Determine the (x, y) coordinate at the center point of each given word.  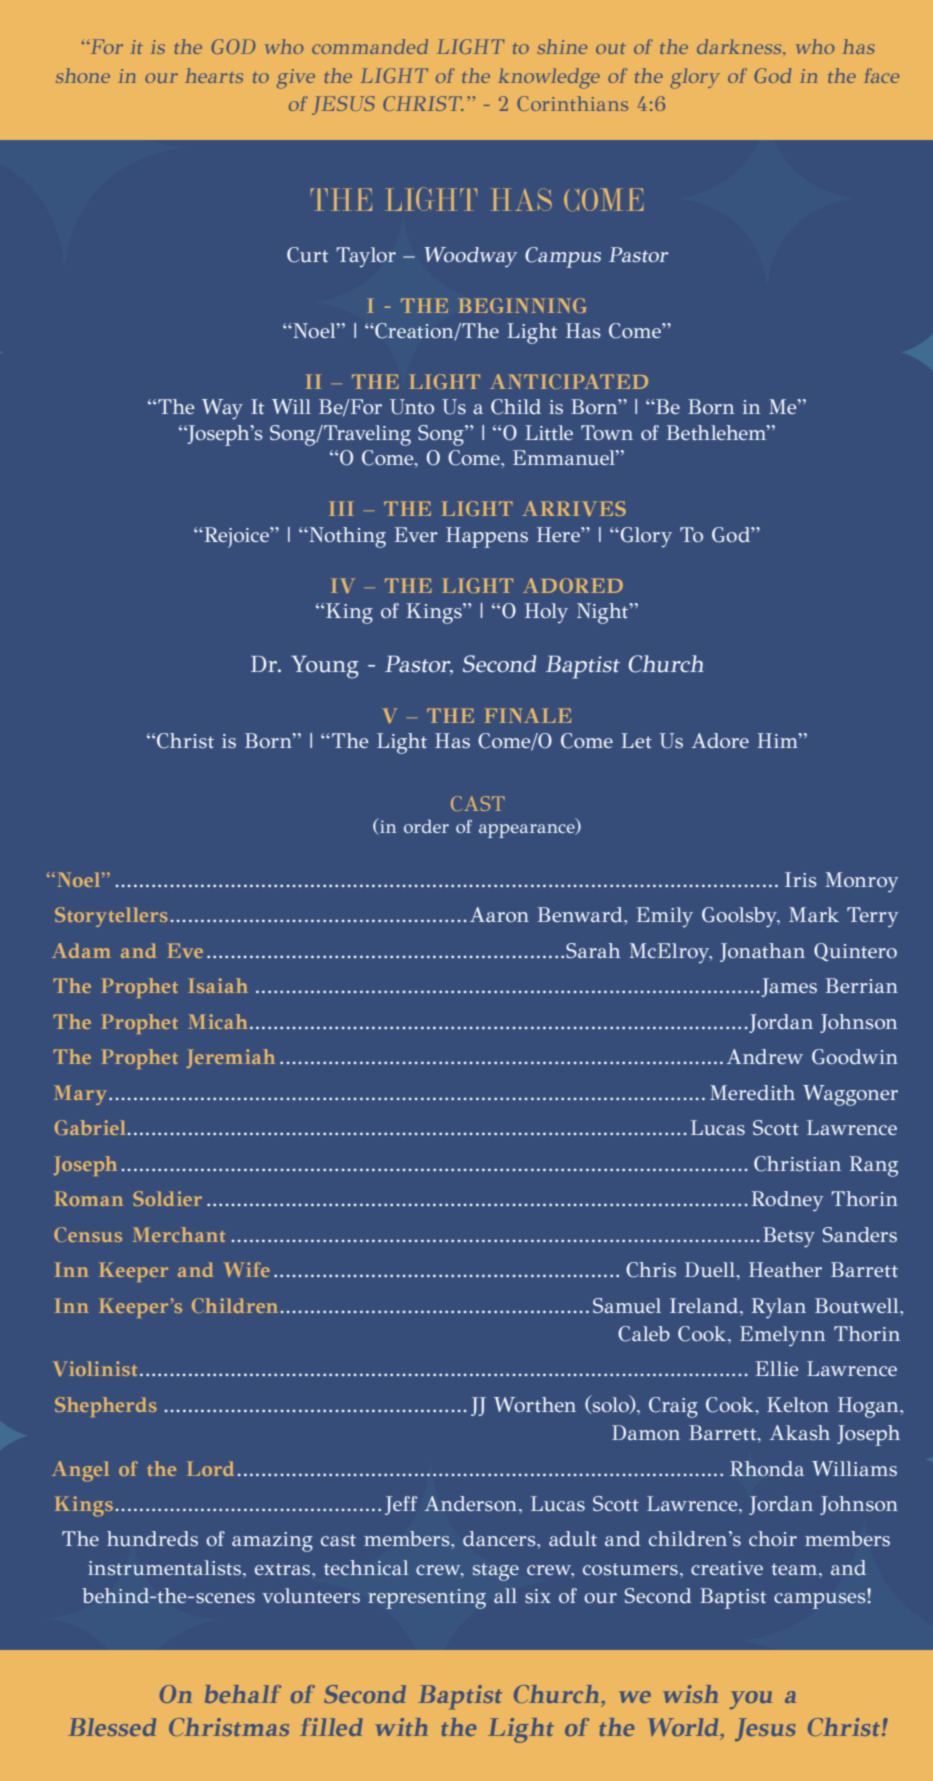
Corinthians (572, 103)
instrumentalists (166, 1568)
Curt (307, 255)
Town (607, 432)
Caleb (644, 1334)
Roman (88, 1198)
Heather (785, 1269)
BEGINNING (522, 305)
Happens (487, 537)
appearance (528, 831)
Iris (801, 879)
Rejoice (236, 537)
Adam (81, 950)
